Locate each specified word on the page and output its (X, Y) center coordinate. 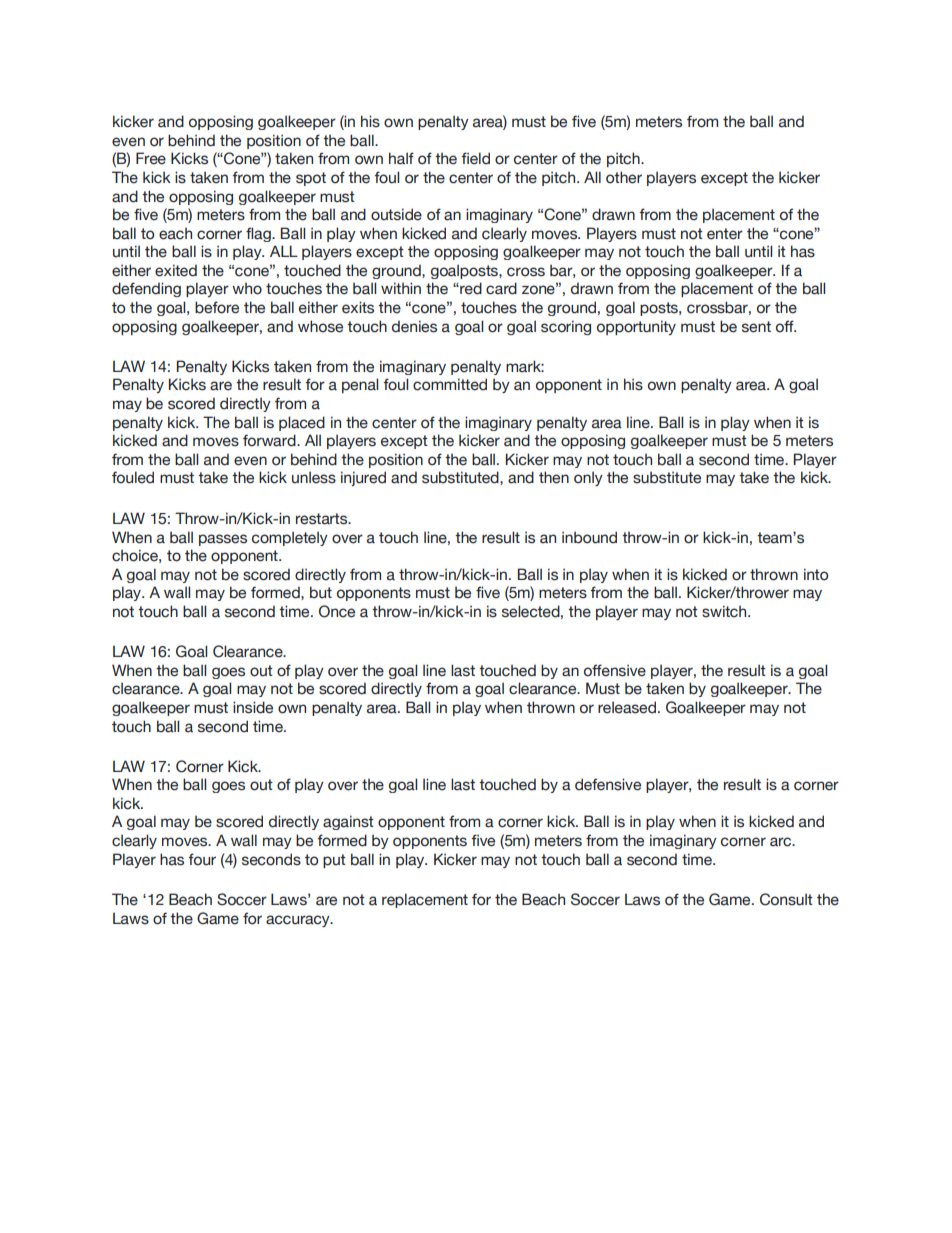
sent (756, 327)
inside (253, 707)
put (334, 861)
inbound (589, 537)
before (217, 307)
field (475, 158)
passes (223, 540)
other (624, 177)
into (816, 574)
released (627, 707)
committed (450, 384)
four (202, 859)
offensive (615, 670)
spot (311, 179)
